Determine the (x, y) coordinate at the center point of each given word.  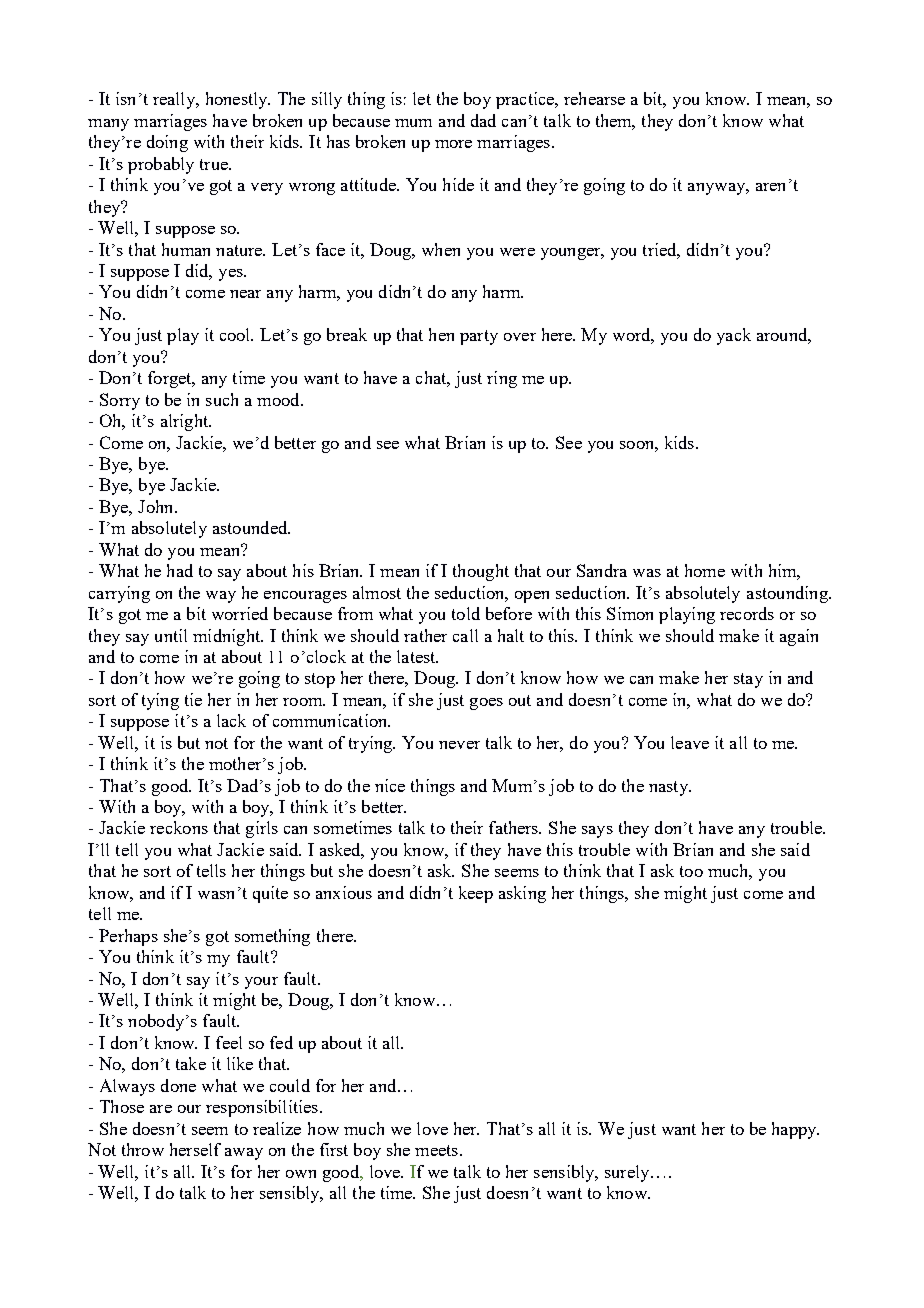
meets (436, 1150)
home (705, 570)
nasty (669, 788)
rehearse (594, 98)
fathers (515, 827)
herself (195, 1149)
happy (795, 1130)
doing (167, 143)
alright (186, 422)
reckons (179, 827)
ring (502, 379)
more (453, 144)
